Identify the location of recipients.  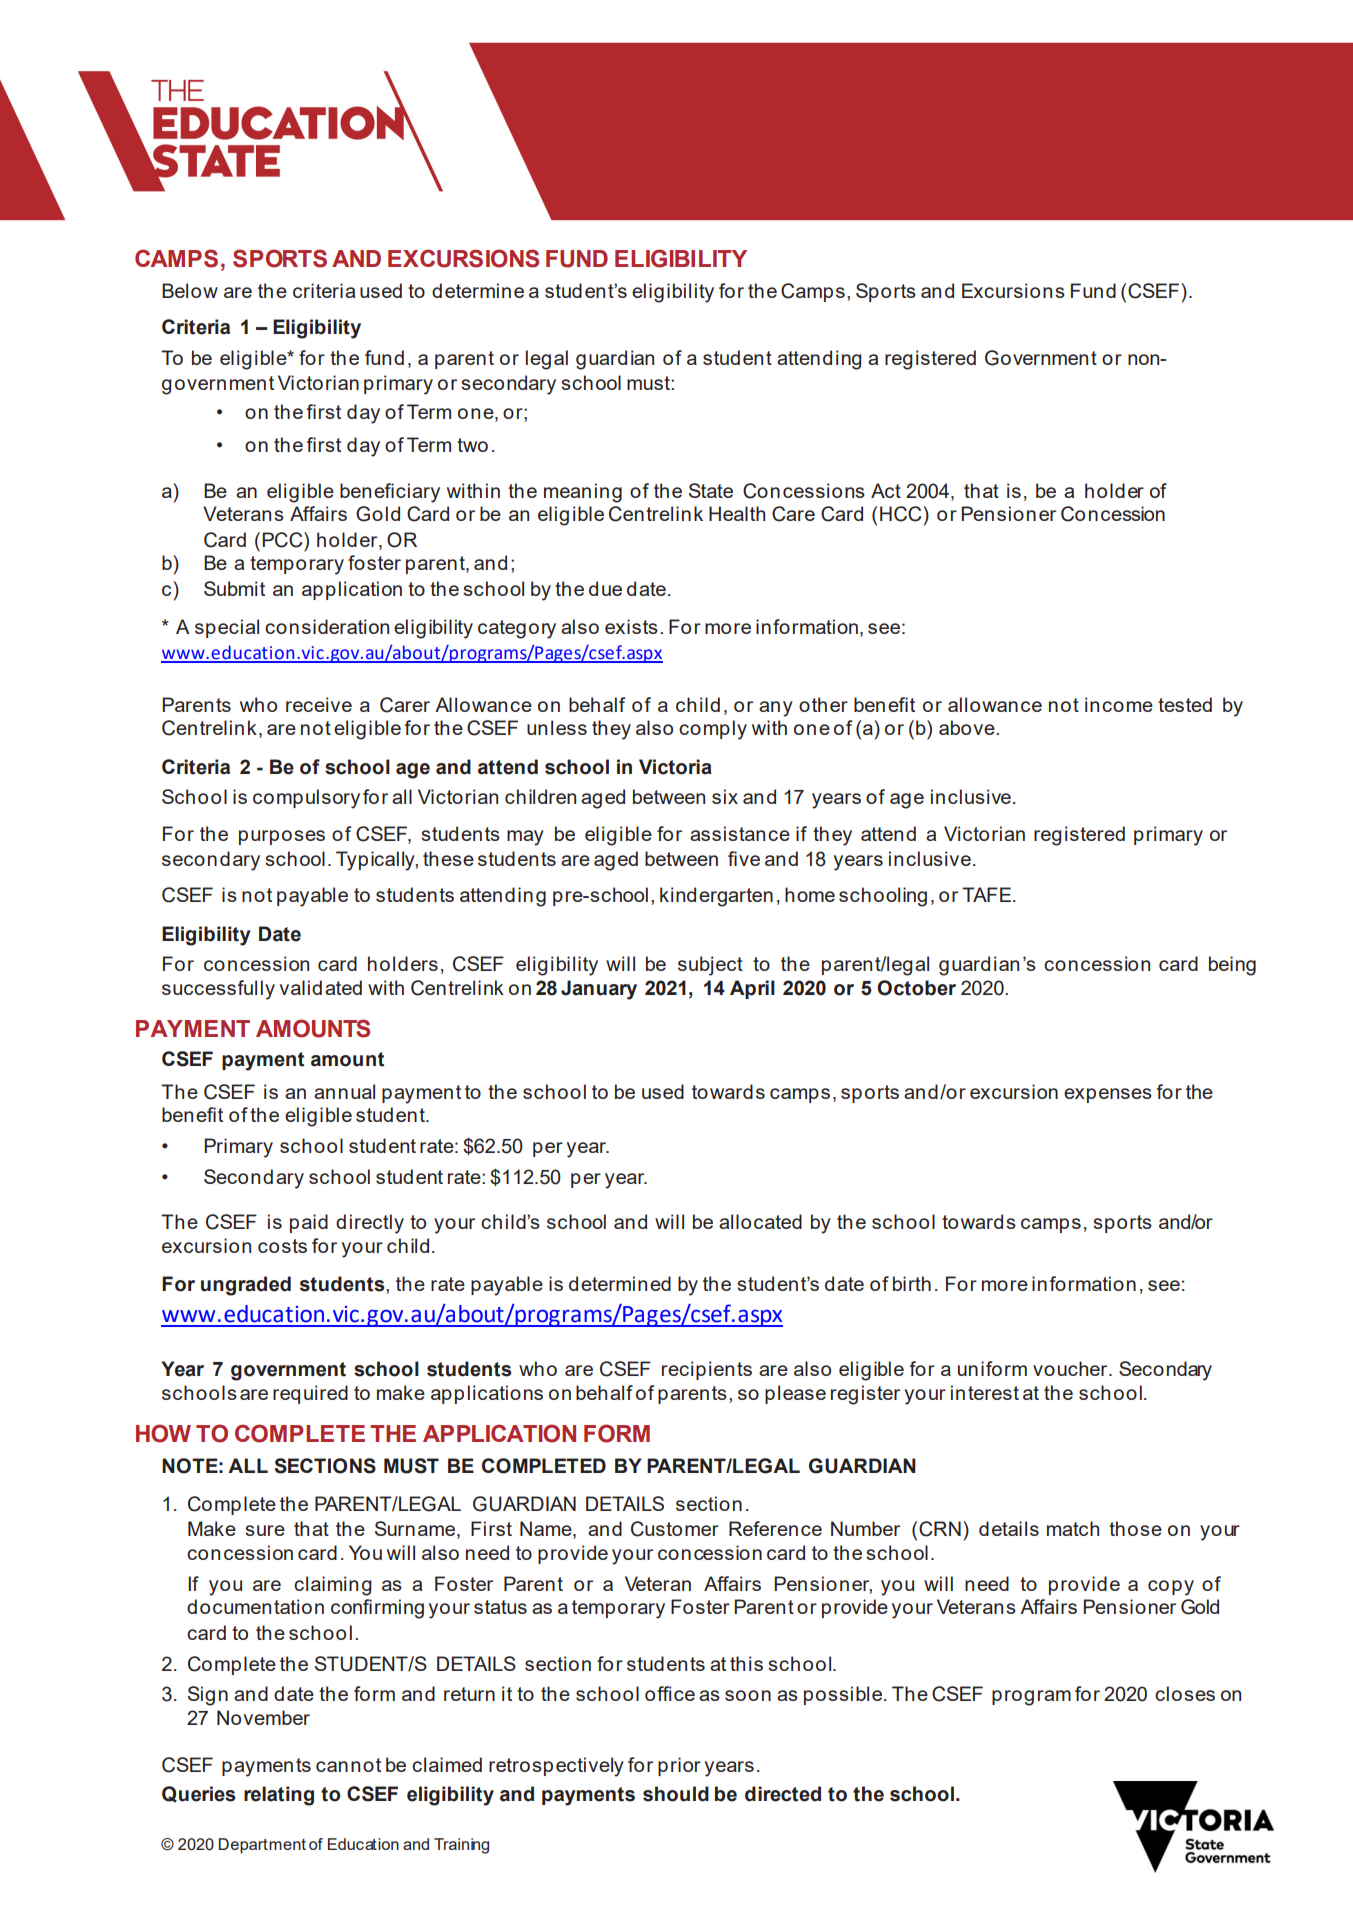
(707, 1370).
